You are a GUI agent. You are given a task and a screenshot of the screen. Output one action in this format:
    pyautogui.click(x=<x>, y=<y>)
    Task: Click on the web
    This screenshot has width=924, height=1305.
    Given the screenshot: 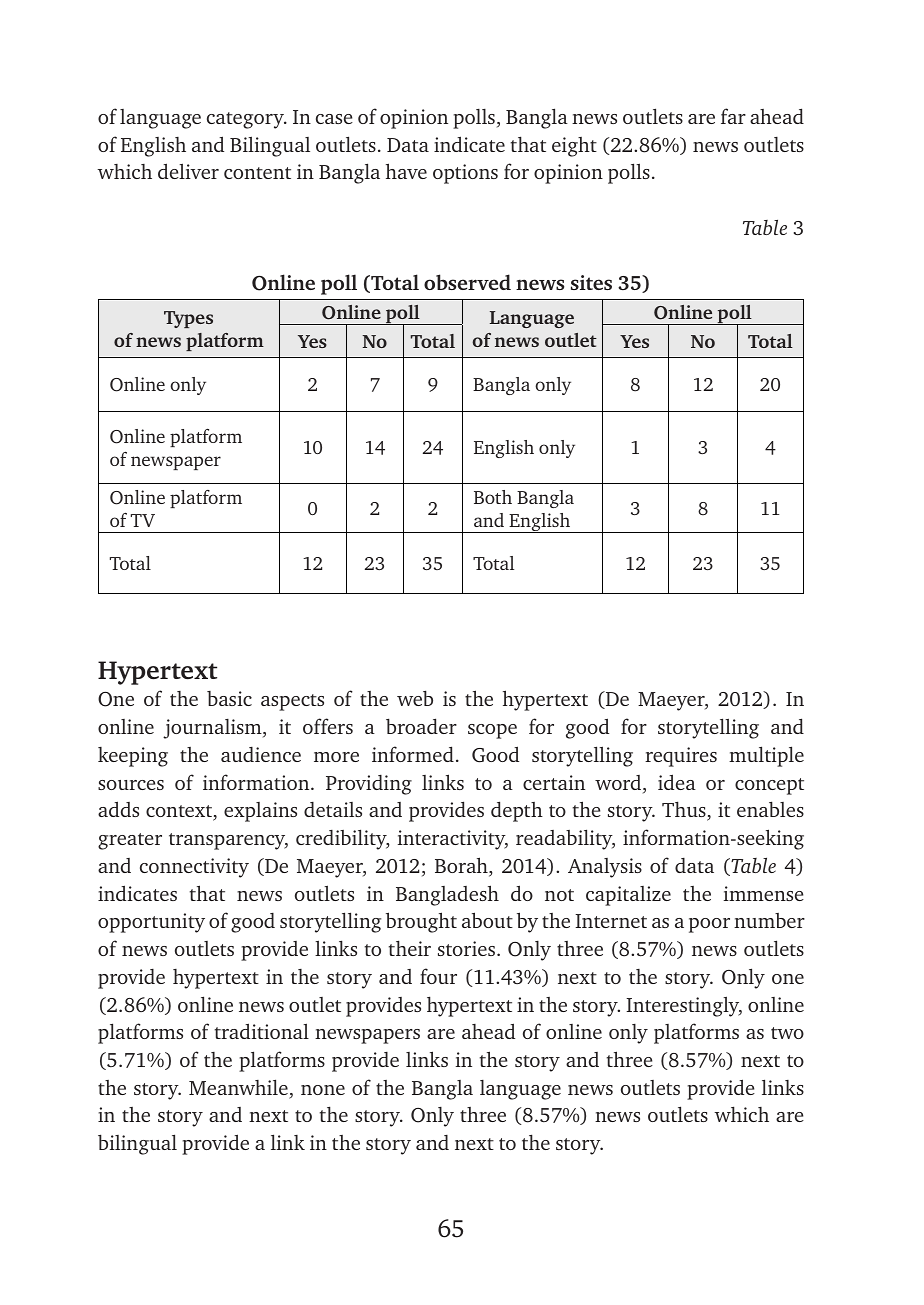 What is the action you would take?
    pyautogui.click(x=415, y=698)
